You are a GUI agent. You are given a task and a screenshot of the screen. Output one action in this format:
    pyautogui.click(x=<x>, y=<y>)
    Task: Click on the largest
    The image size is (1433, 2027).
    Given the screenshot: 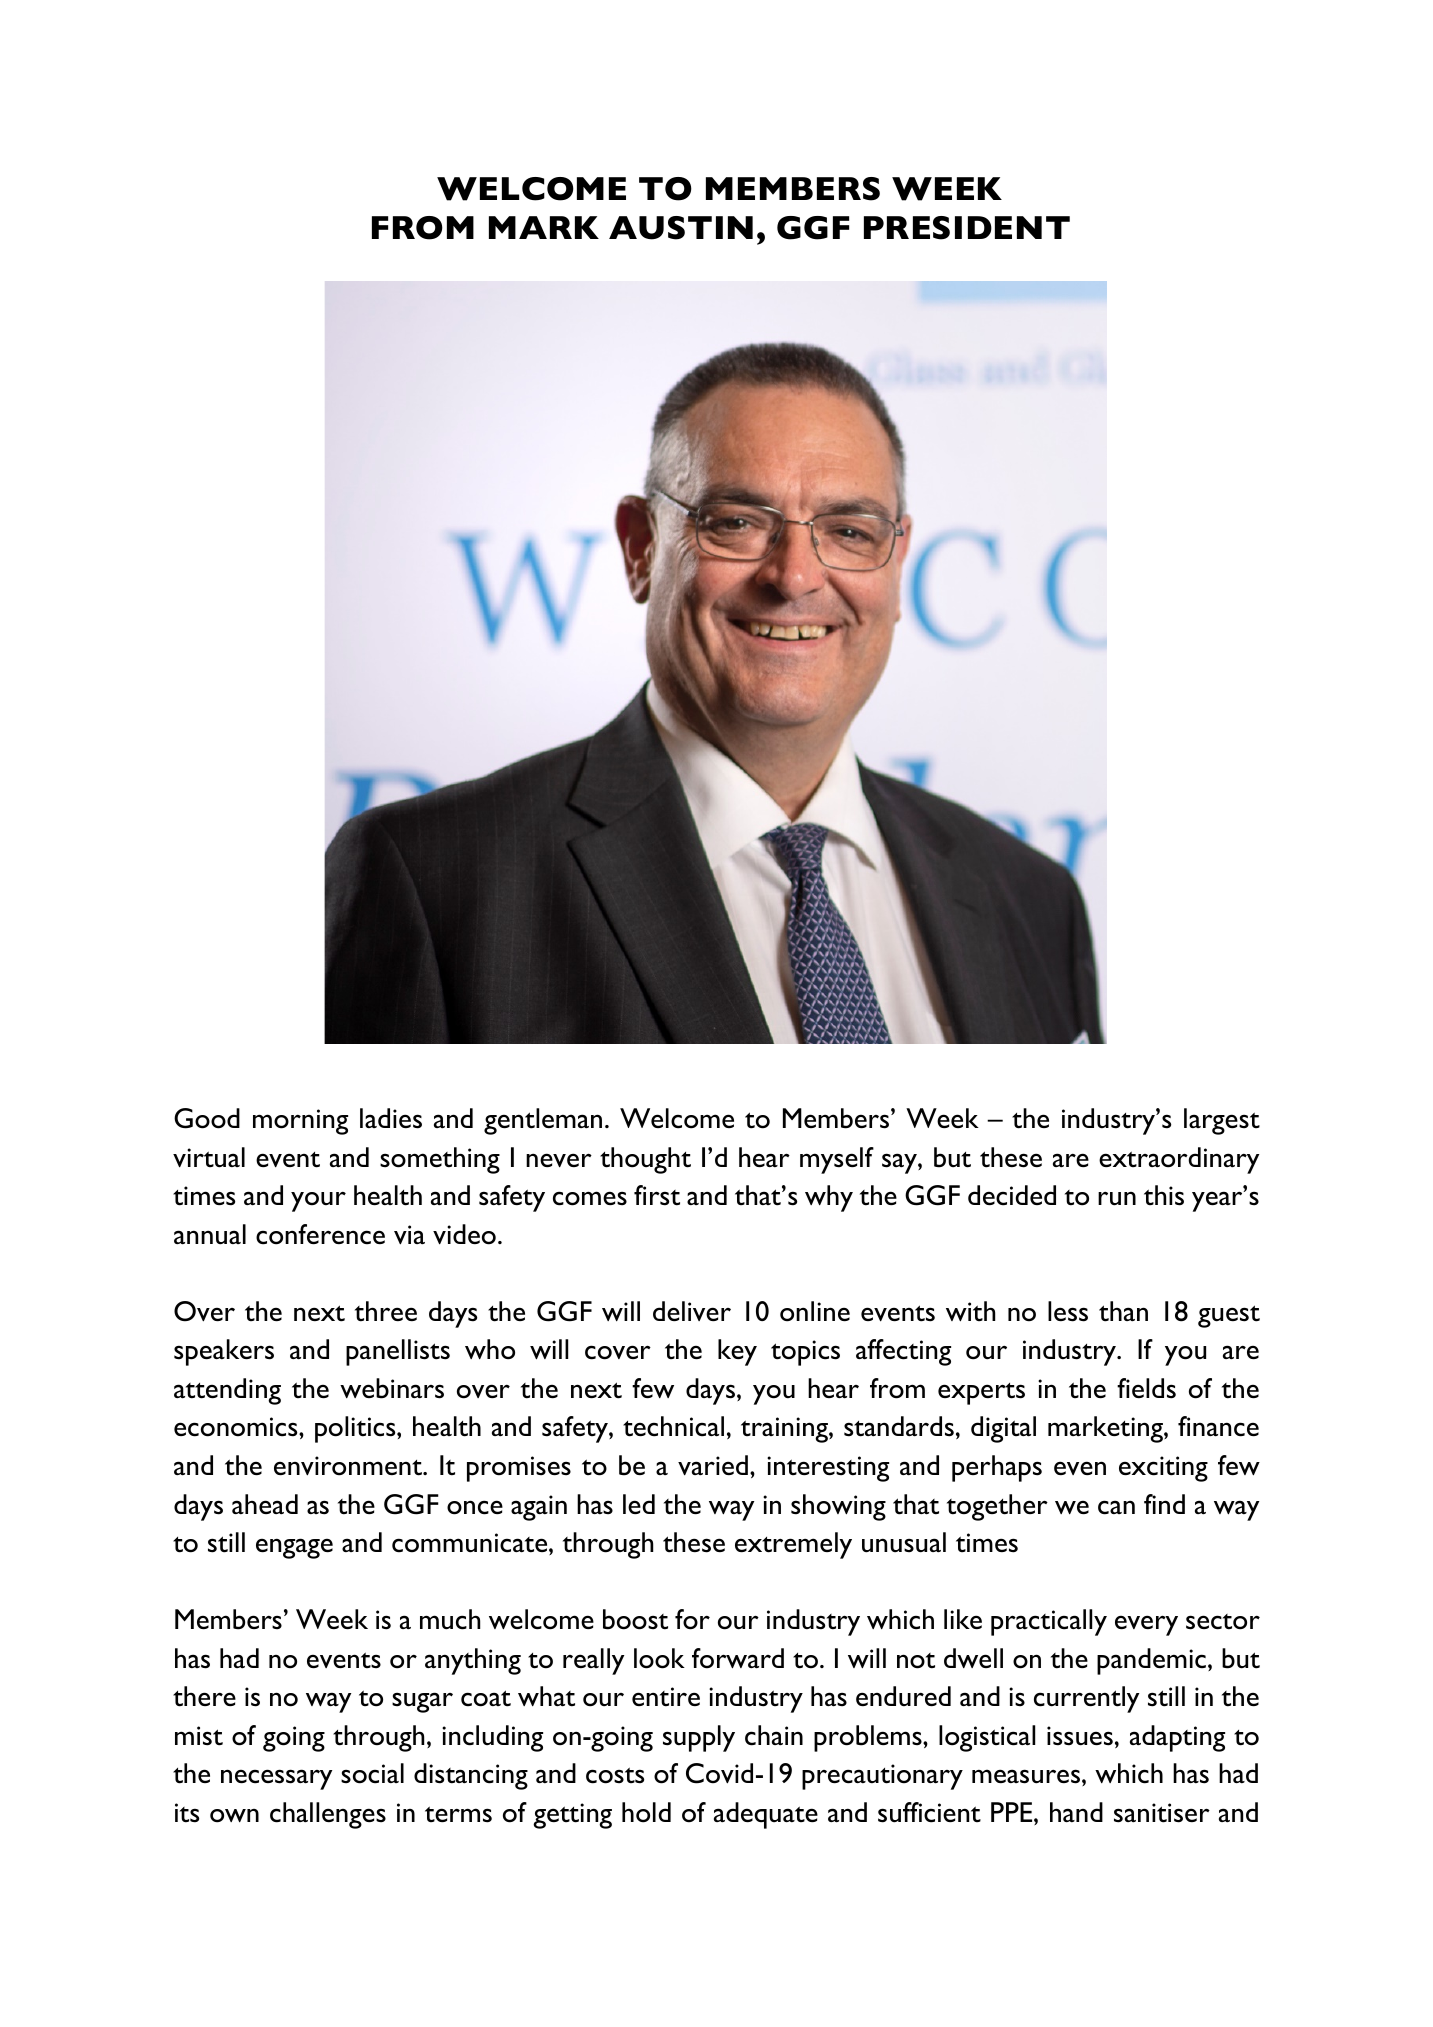 What is the action you would take?
    pyautogui.click(x=1222, y=1121)
